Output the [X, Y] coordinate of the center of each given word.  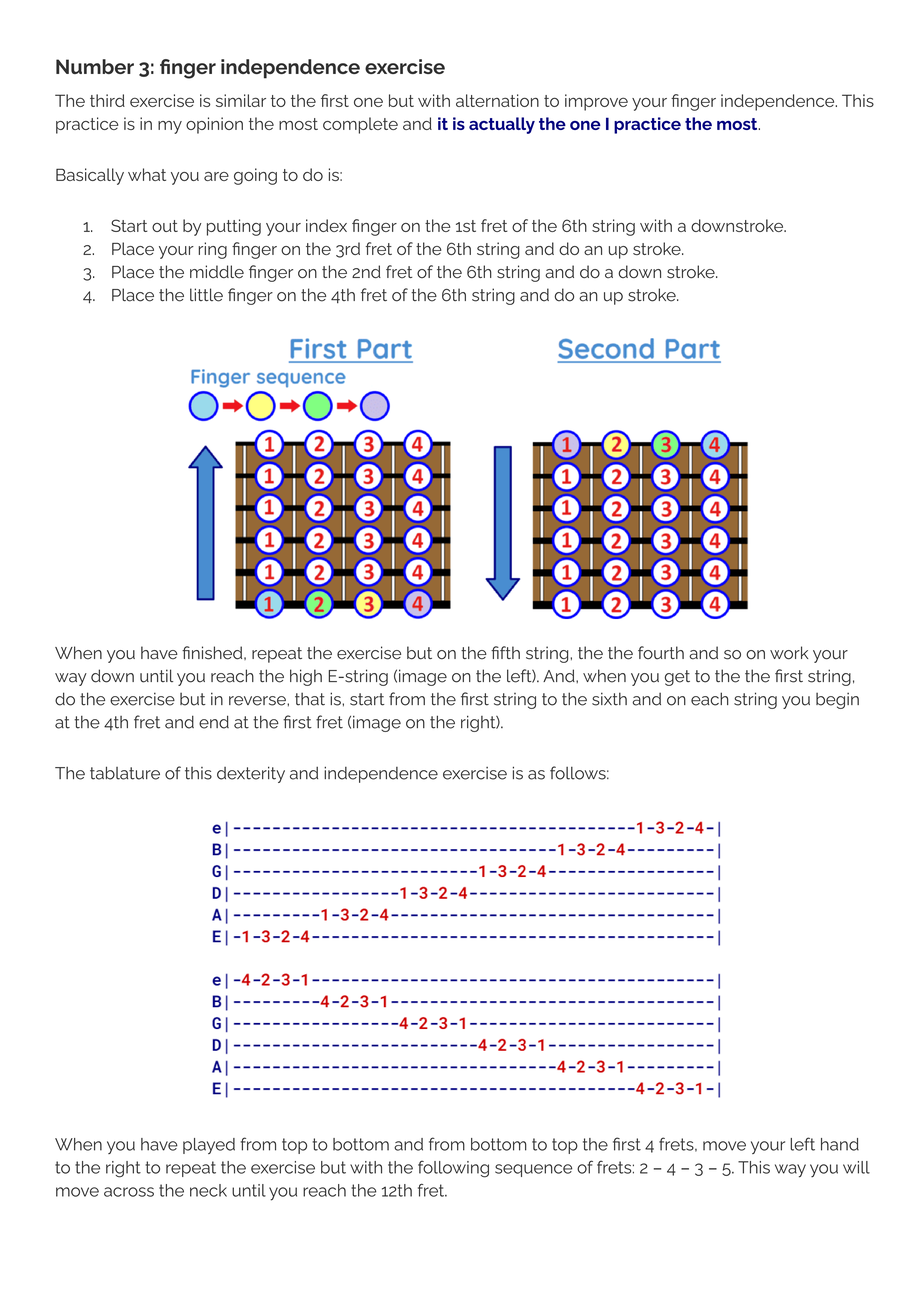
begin [837, 700]
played [209, 1146]
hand [840, 1144]
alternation [497, 100]
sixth [609, 699]
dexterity [251, 774]
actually [502, 125]
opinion [214, 125]
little [206, 295]
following [453, 1169]
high [306, 677]
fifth [505, 652]
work [789, 653]
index [326, 225]
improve [596, 102]
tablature [125, 773]
